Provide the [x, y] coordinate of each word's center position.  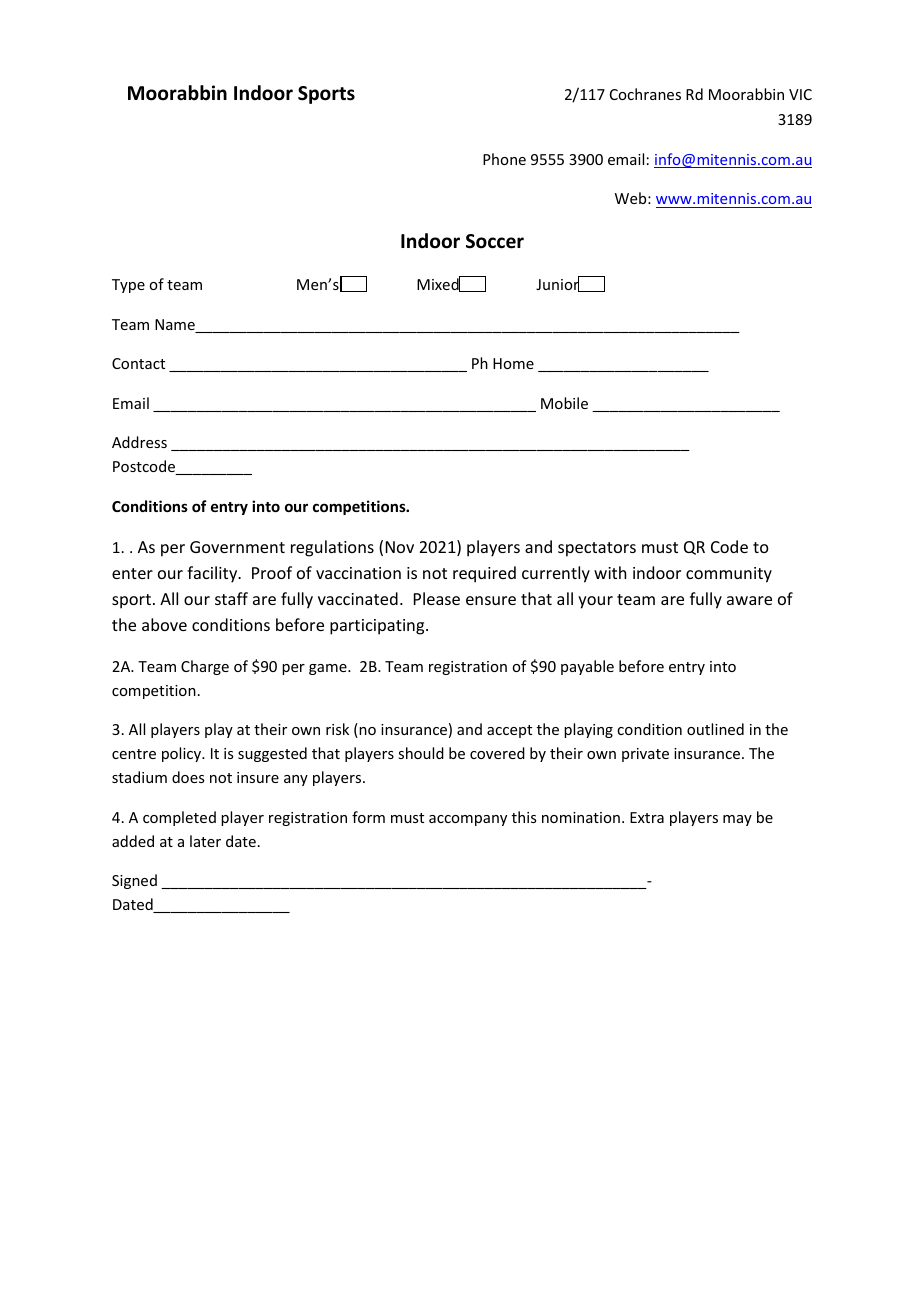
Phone [504, 159]
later [205, 841]
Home [513, 363]
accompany [468, 820]
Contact [138, 363]
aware [749, 600]
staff [231, 598]
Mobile [564, 403]
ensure [491, 600]
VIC [800, 94]
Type [128, 286]
